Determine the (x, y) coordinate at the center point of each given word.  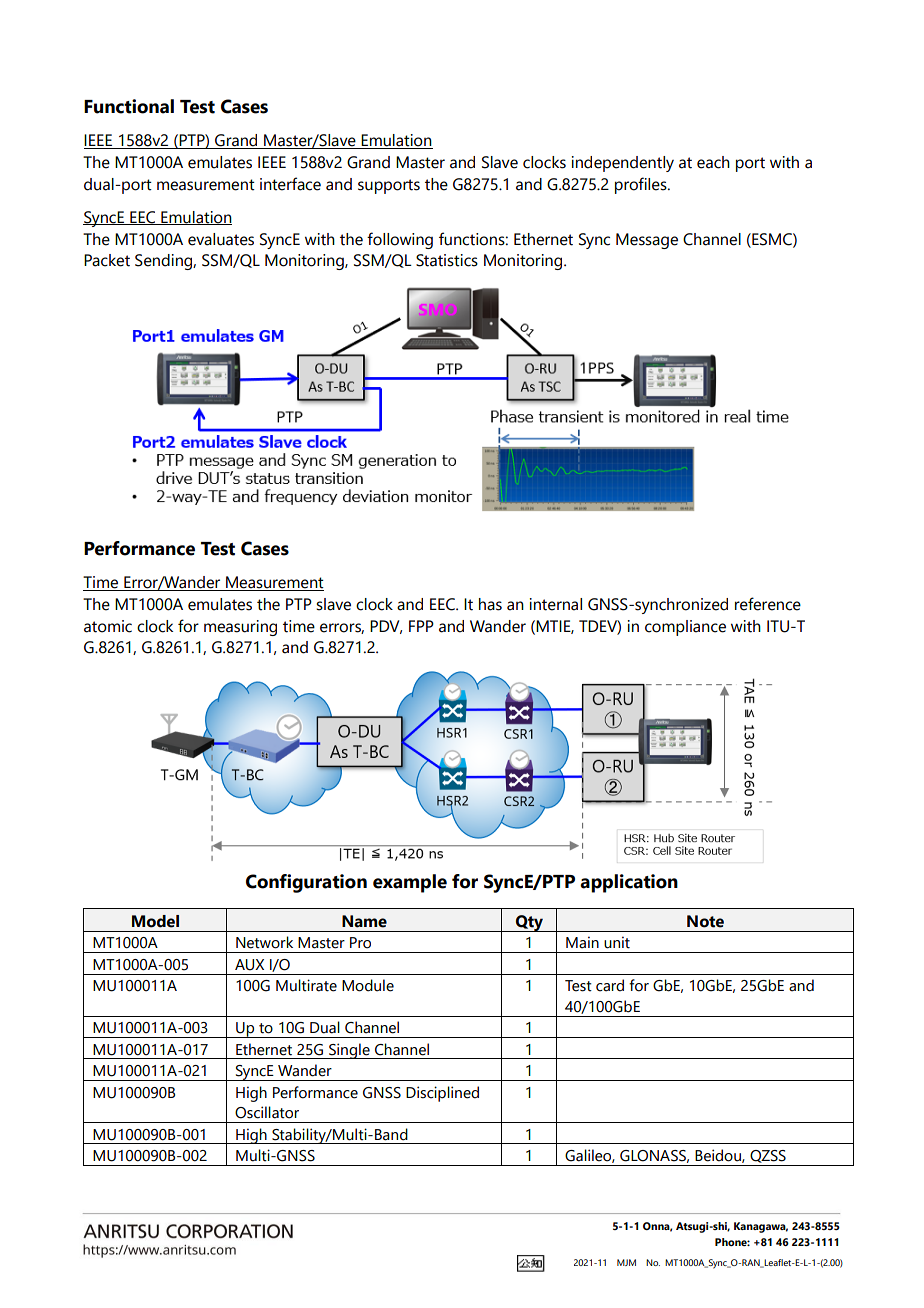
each (713, 162)
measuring (240, 628)
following (400, 240)
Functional (129, 106)
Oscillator (267, 1112)
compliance (685, 628)
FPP (421, 626)
